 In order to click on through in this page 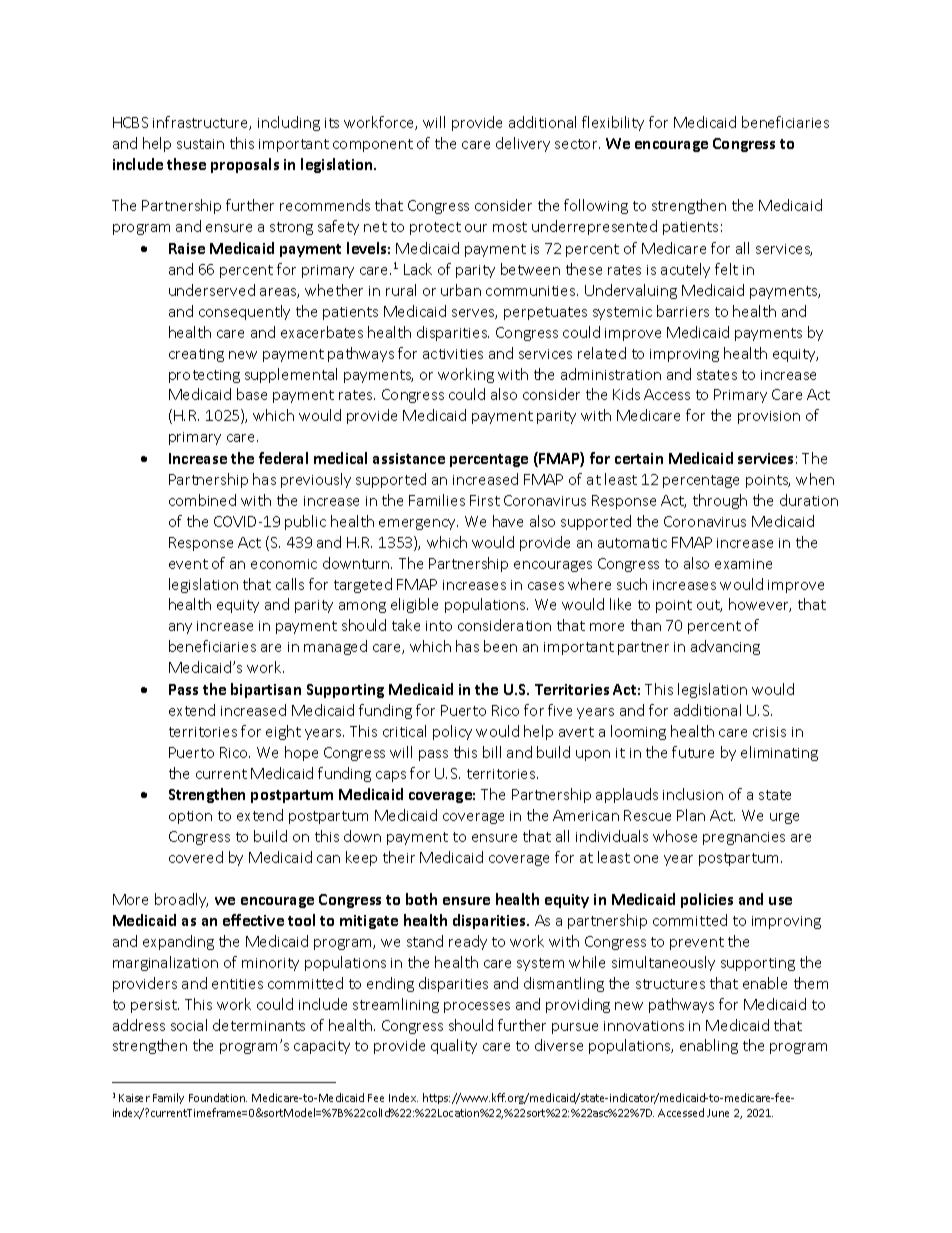, I will do `click(720, 501)`.
